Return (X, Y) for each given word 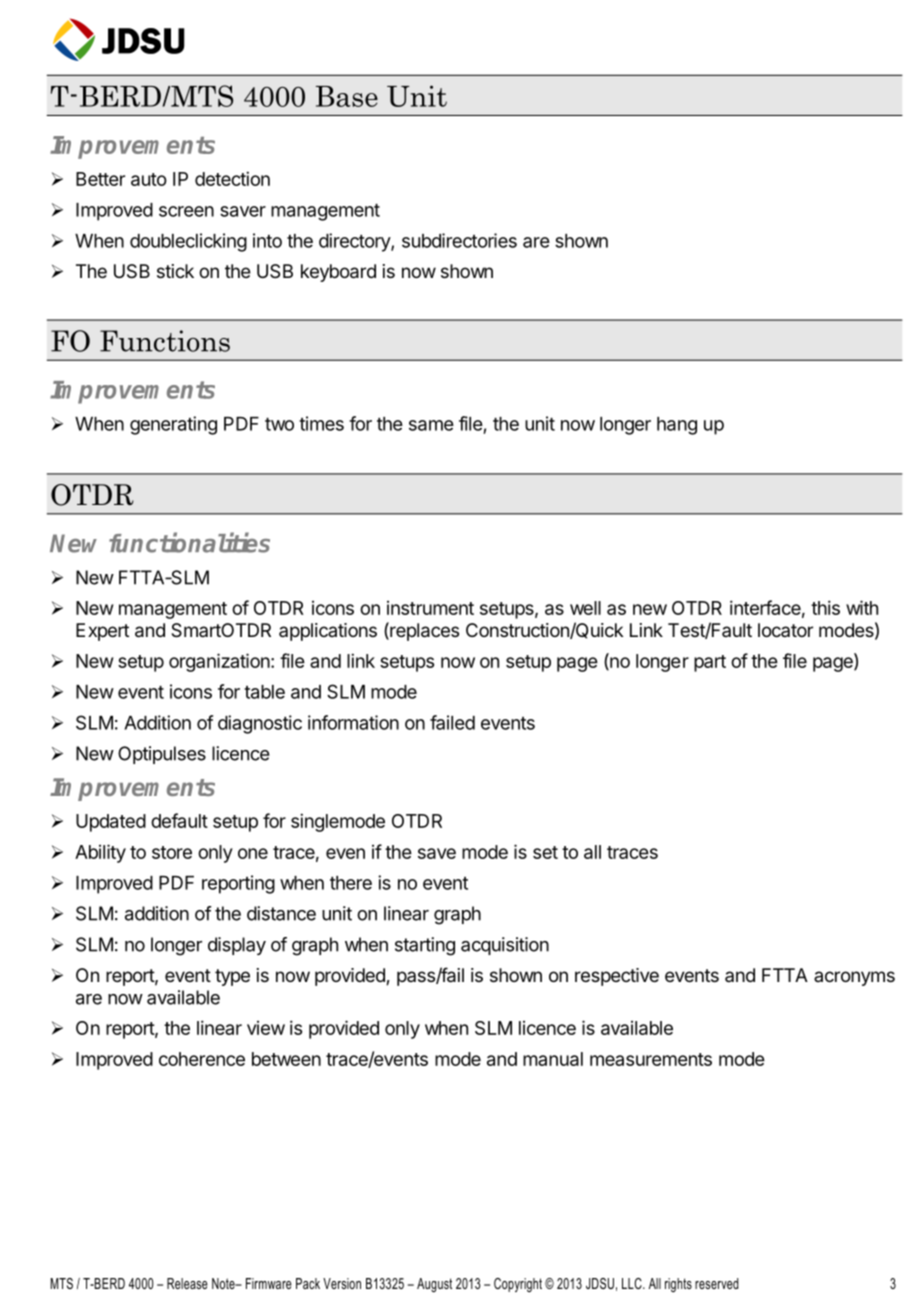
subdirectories (459, 240)
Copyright (518, 1285)
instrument (430, 608)
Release (187, 1283)
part (710, 663)
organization (219, 662)
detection (232, 178)
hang (677, 426)
